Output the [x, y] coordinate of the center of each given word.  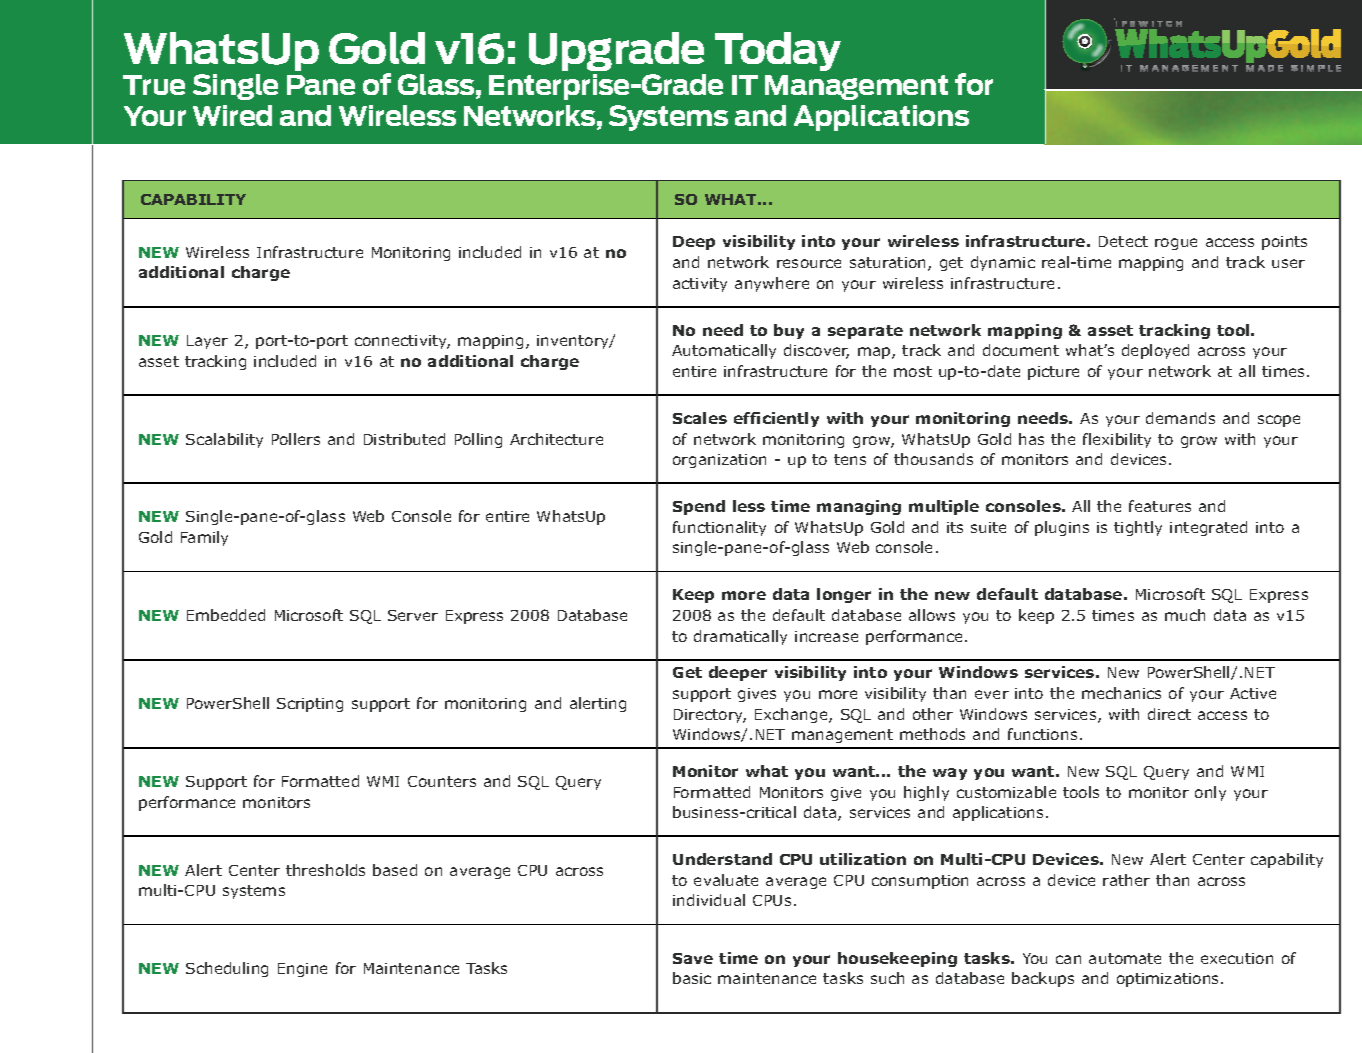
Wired [232, 115]
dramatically [740, 637]
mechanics [1121, 693]
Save [693, 958]
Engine [302, 970]
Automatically [724, 351]
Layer [207, 342]
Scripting [310, 705]
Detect [1123, 241]
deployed [1155, 351]
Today [778, 51]
